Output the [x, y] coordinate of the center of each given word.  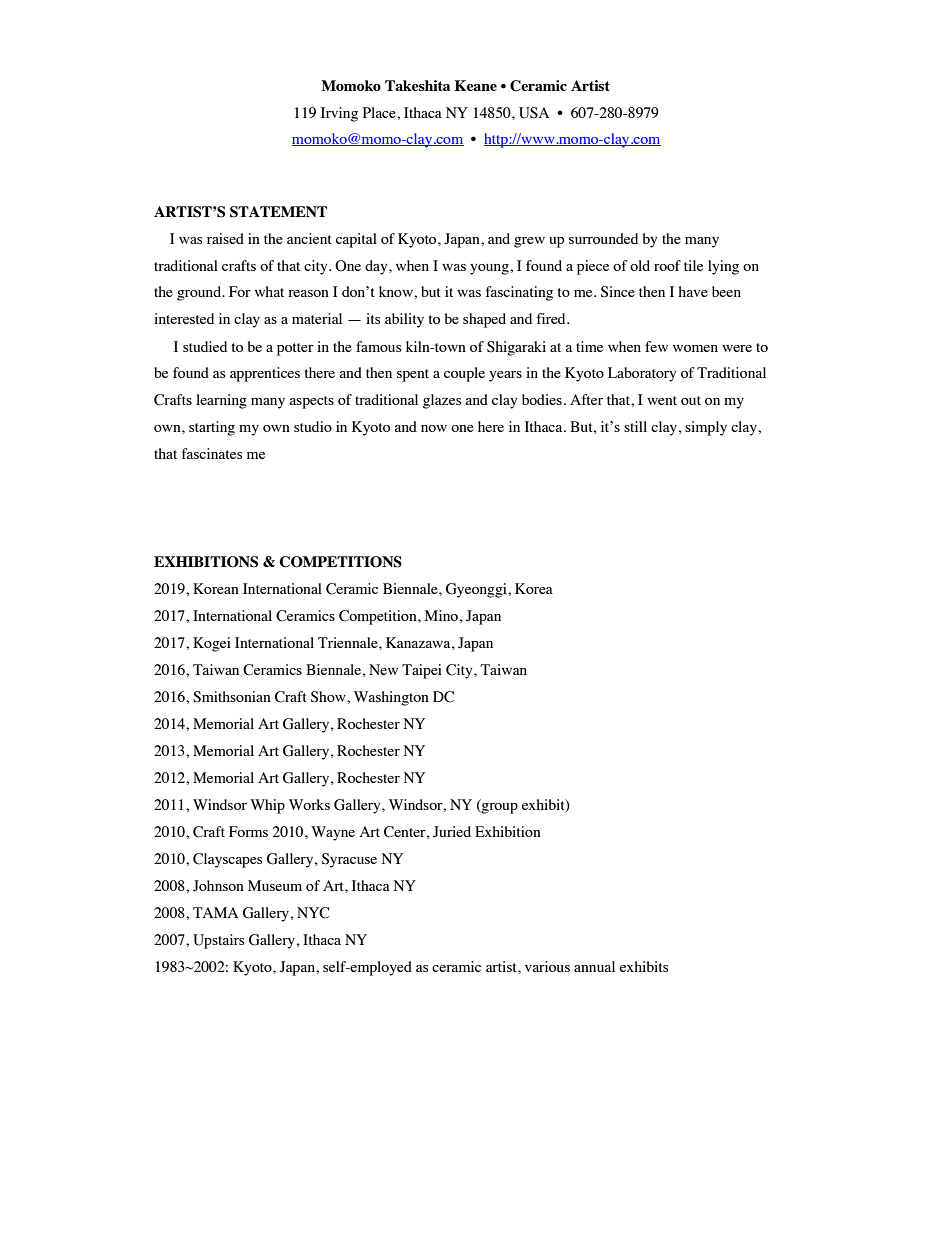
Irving [339, 114]
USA [534, 113]
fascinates [212, 453]
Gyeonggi [477, 590]
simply [706, 428]
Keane [476, 85]
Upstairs [218, 941]
